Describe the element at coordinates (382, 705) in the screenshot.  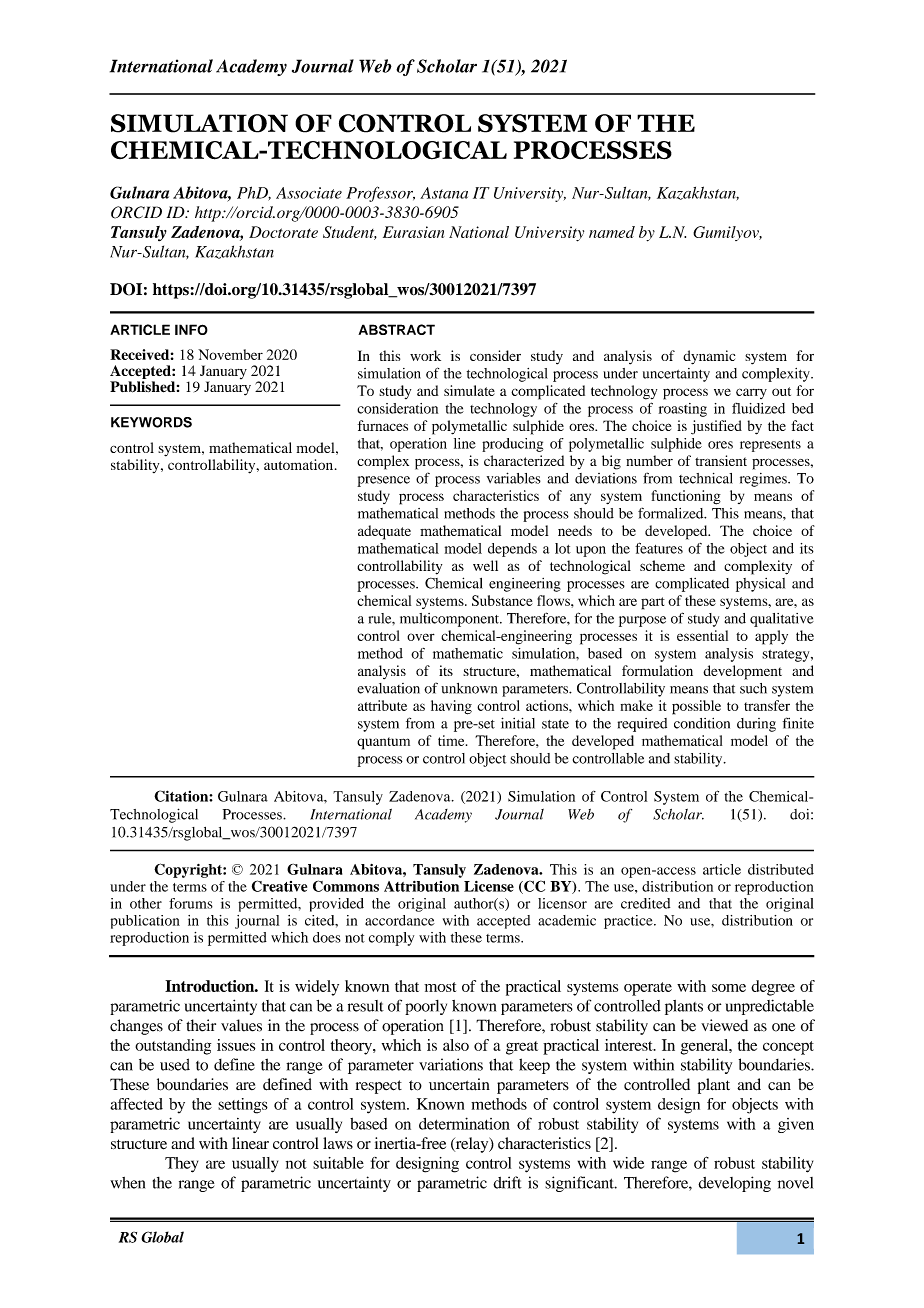
I see `attribute` at that location.
